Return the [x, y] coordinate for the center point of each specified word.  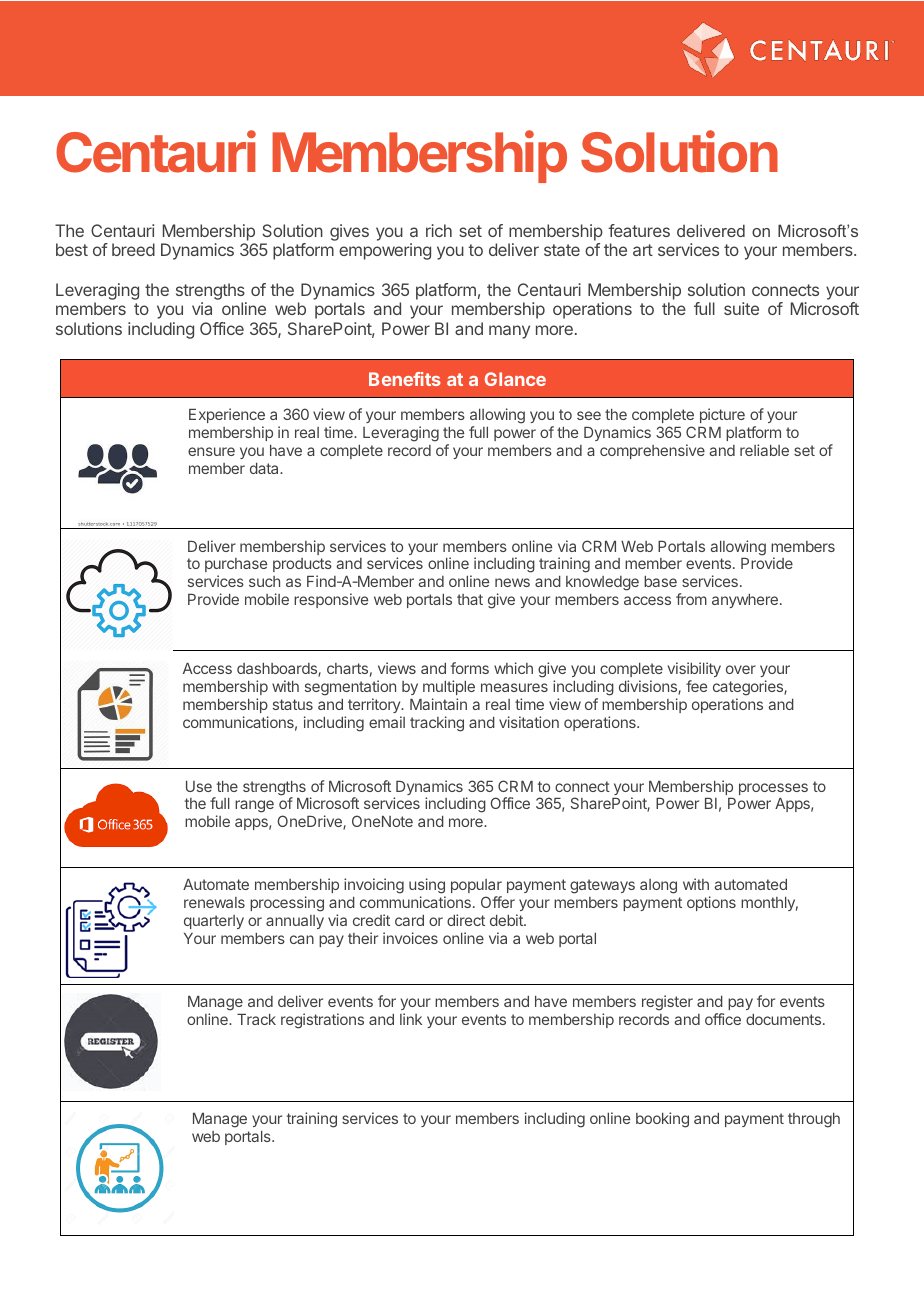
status [293, 704]
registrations [322, 1021]
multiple [449, 687]
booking [662, 1120]
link [411, 1019]
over [741, 669]
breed [133, 249]
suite [741, 308]
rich [439, 230]
